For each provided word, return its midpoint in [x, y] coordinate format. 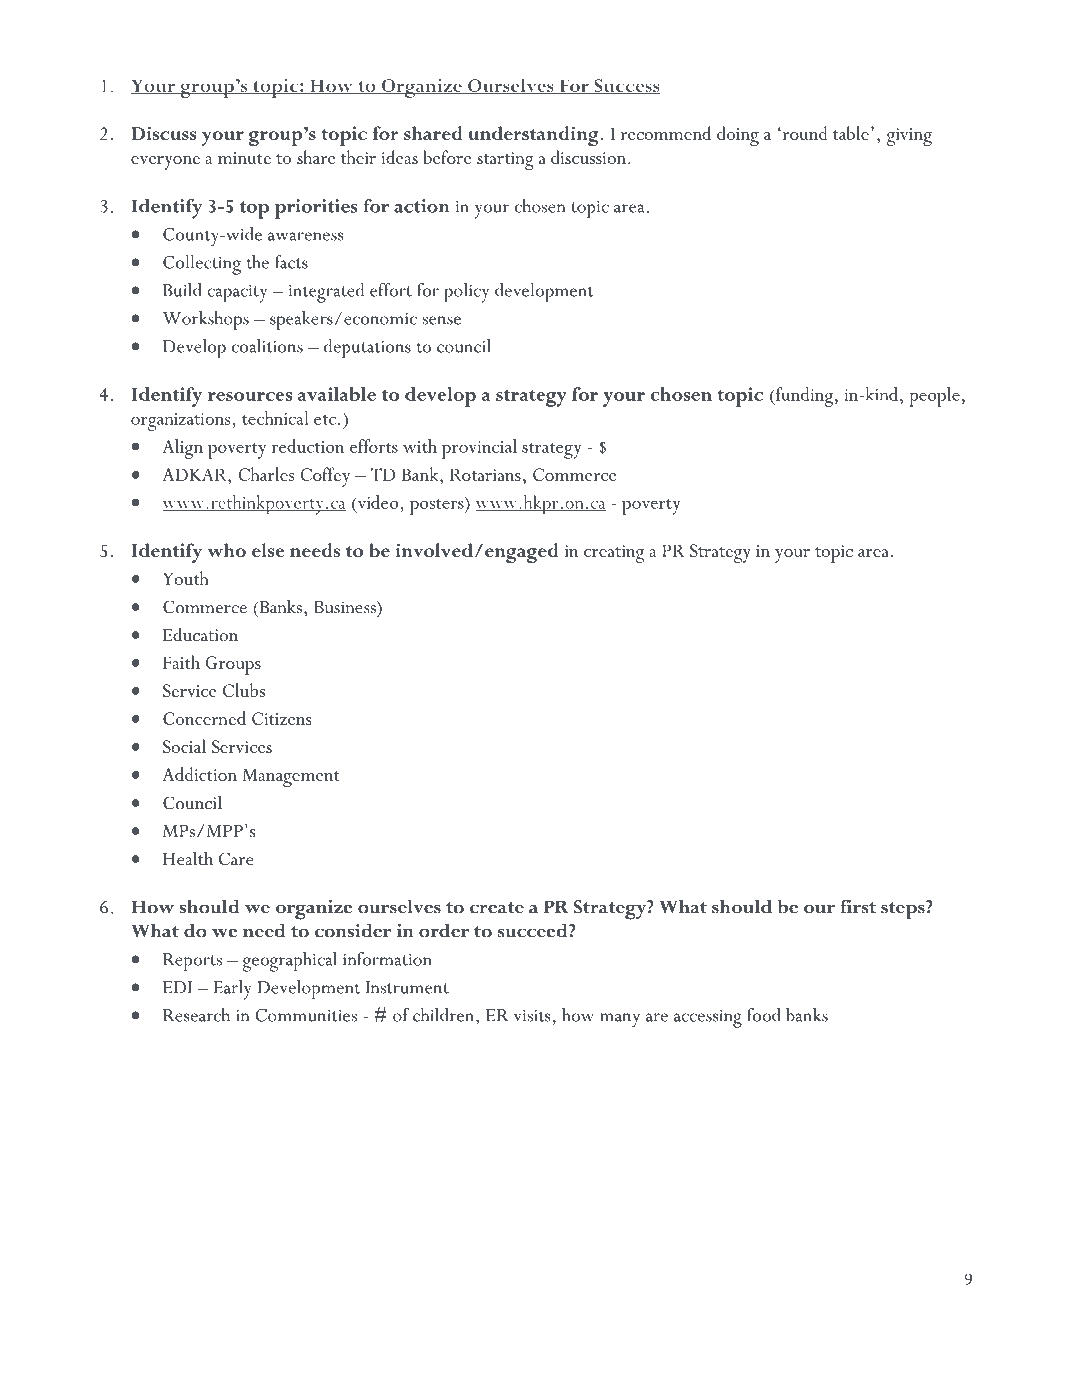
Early [232, 990]
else [268, 550]
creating [614, 554]
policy [466, 293]
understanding [533, 136]
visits [532, 1016]
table [851, 133]
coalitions [267, 346]
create [497, 908]
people [934, 397]
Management [291, 777]
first [858, 907]
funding [803, 397]
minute [244, 158]
